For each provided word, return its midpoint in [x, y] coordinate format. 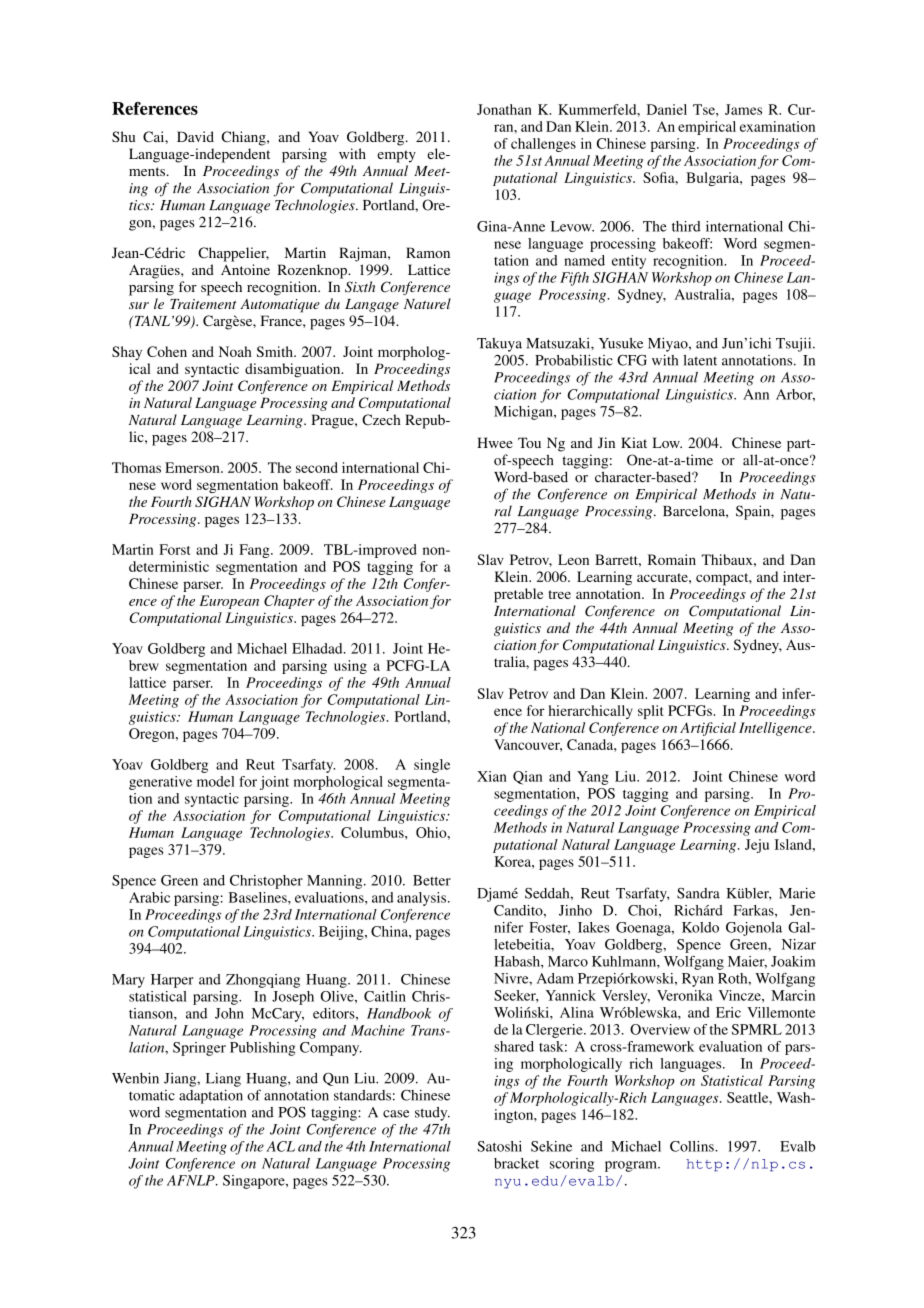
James [743, 109]
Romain [672, 559]
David [195, 136]
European [229, 602]
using [350, 667]
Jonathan [504, 109]
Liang [223, 1080]
